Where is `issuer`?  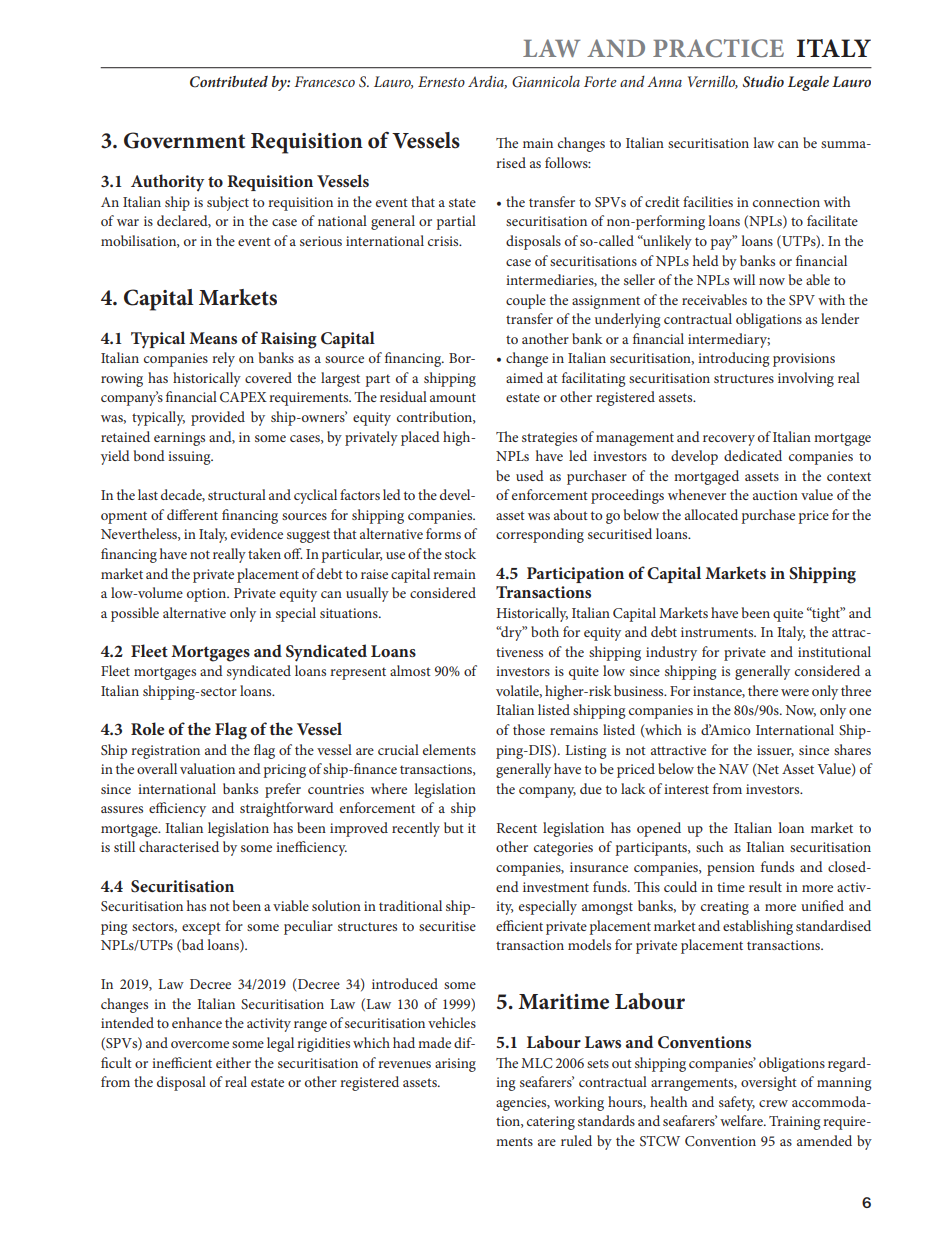 issuer is located at coordinates (775, 751).
